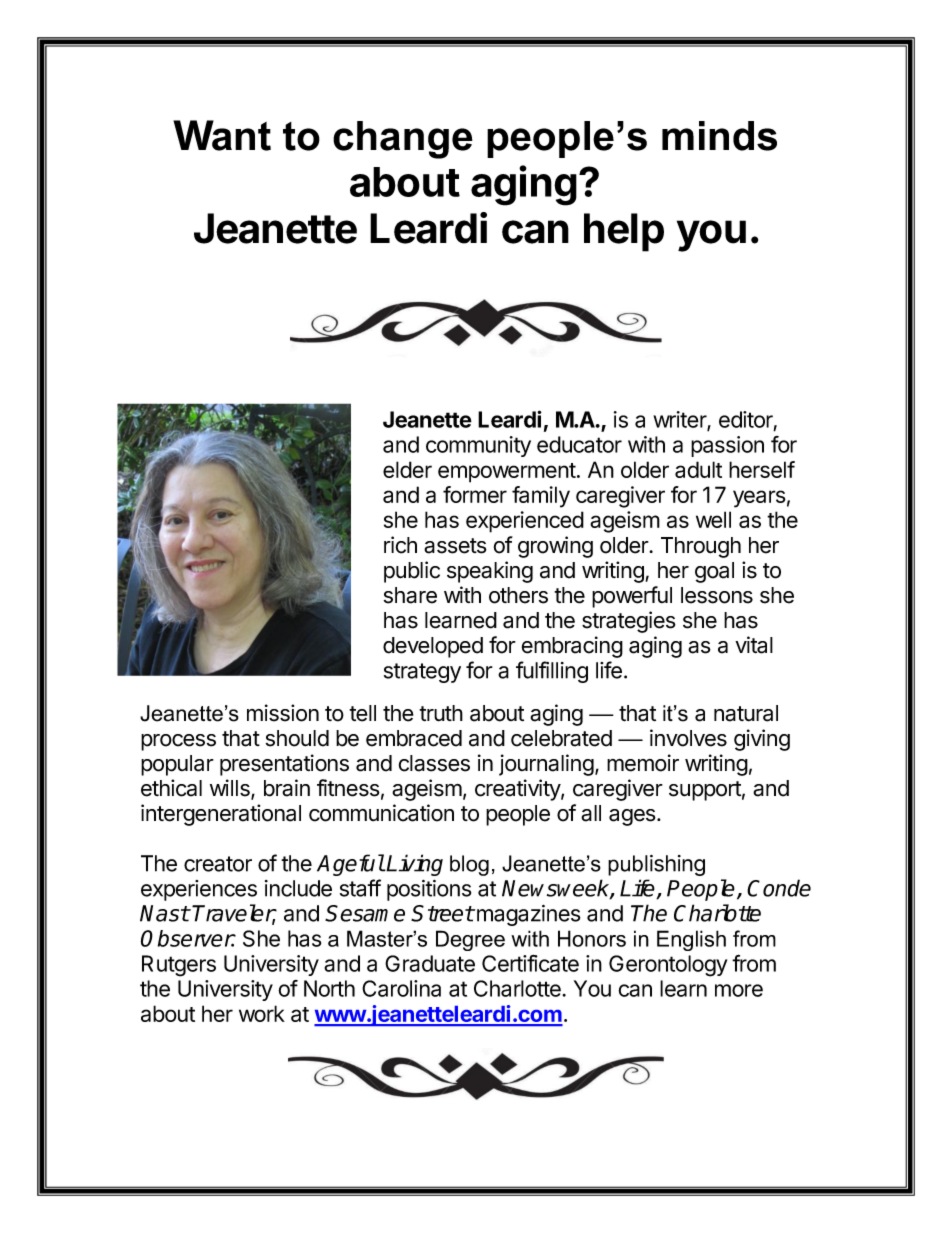 The image size is (952, 1233). I want to click on wills, so click(231, 789).
